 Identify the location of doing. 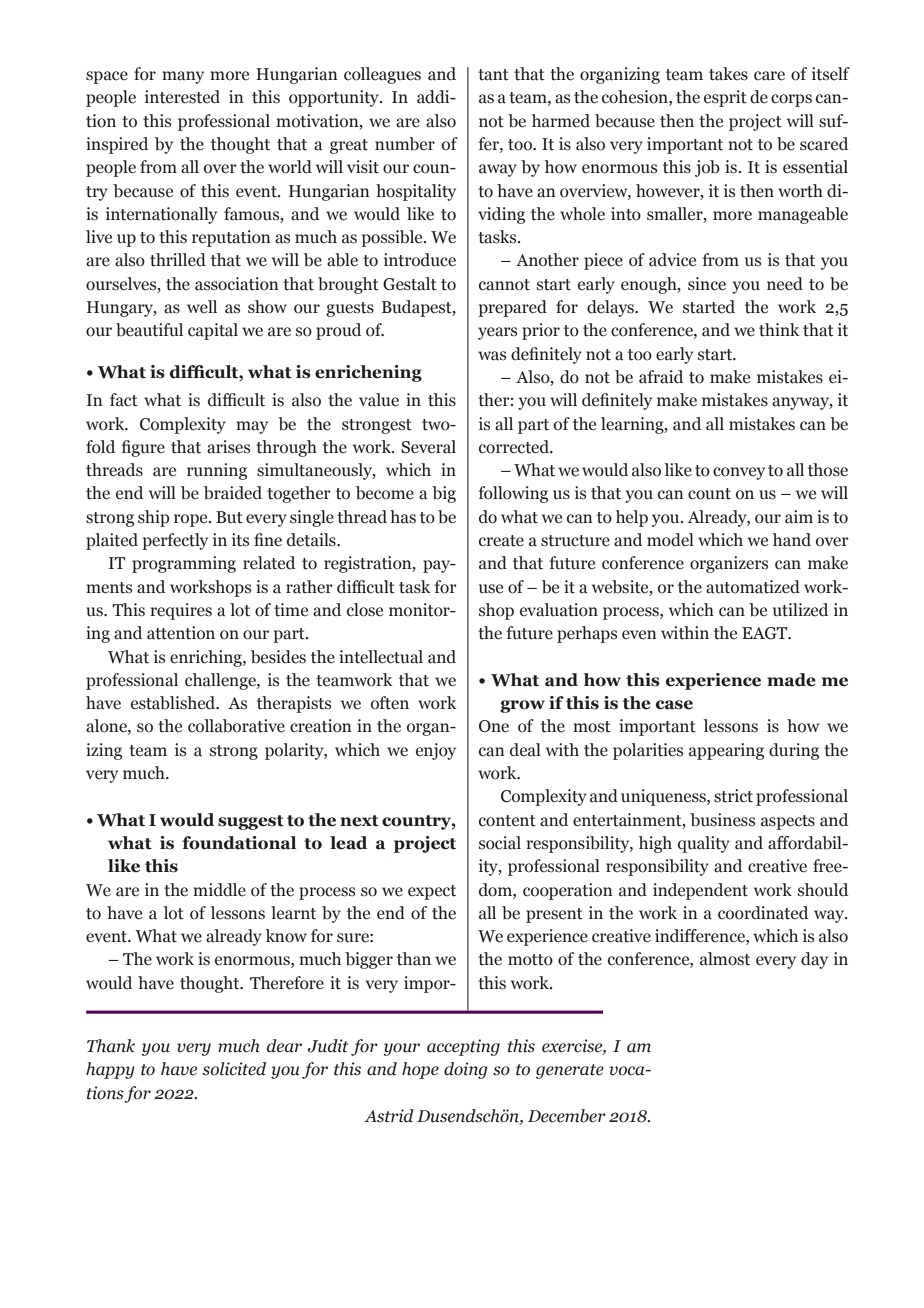
(466, 1070).
